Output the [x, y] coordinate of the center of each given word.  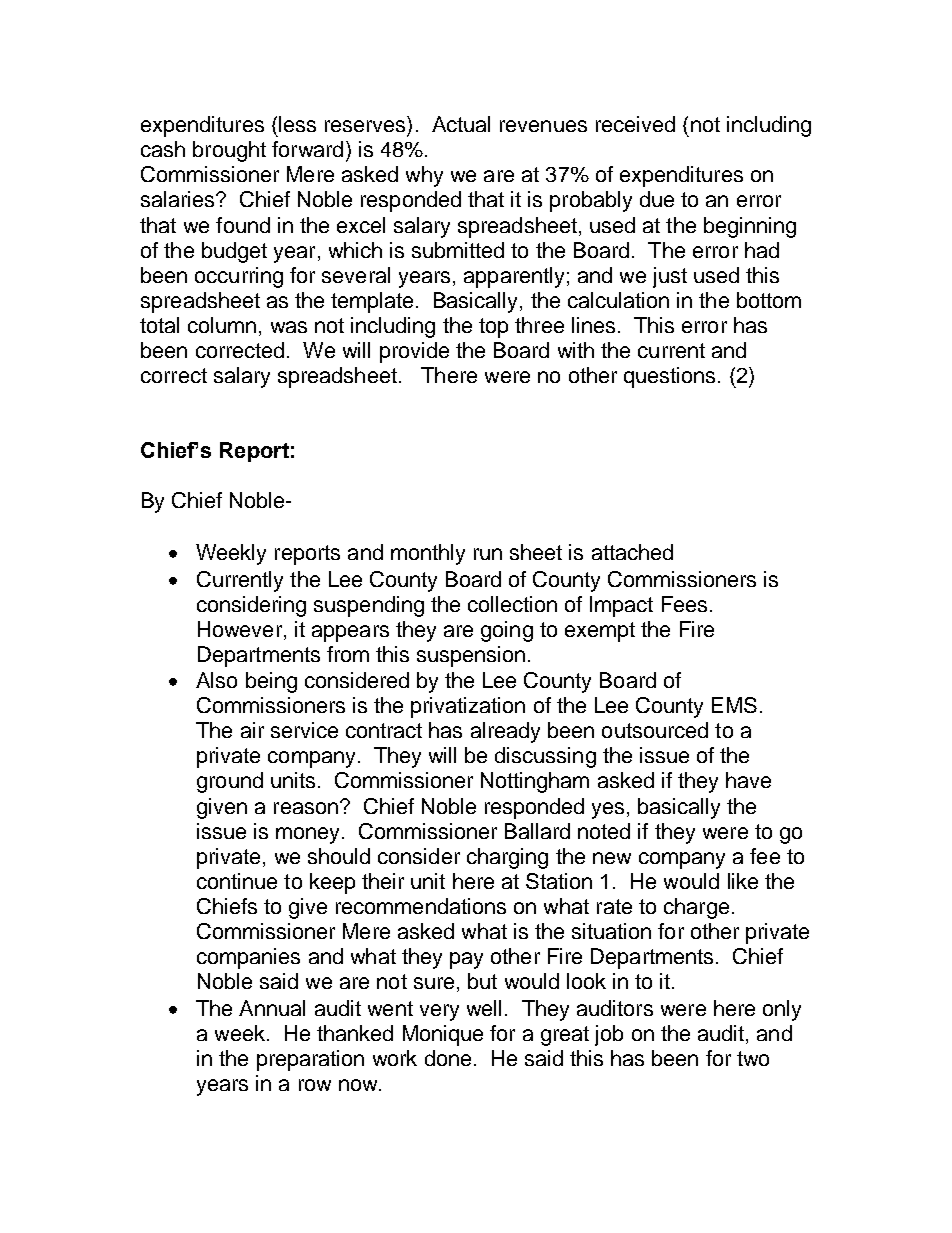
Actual [461, 124]
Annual [272, 1008]
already [505, 732]
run [488, 554]
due [657, 199]
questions [669, 377]
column [222, 325]
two [753, 1058]
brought [229, 151]
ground [230, 782]
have [748, 780]
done [448, 1058]
